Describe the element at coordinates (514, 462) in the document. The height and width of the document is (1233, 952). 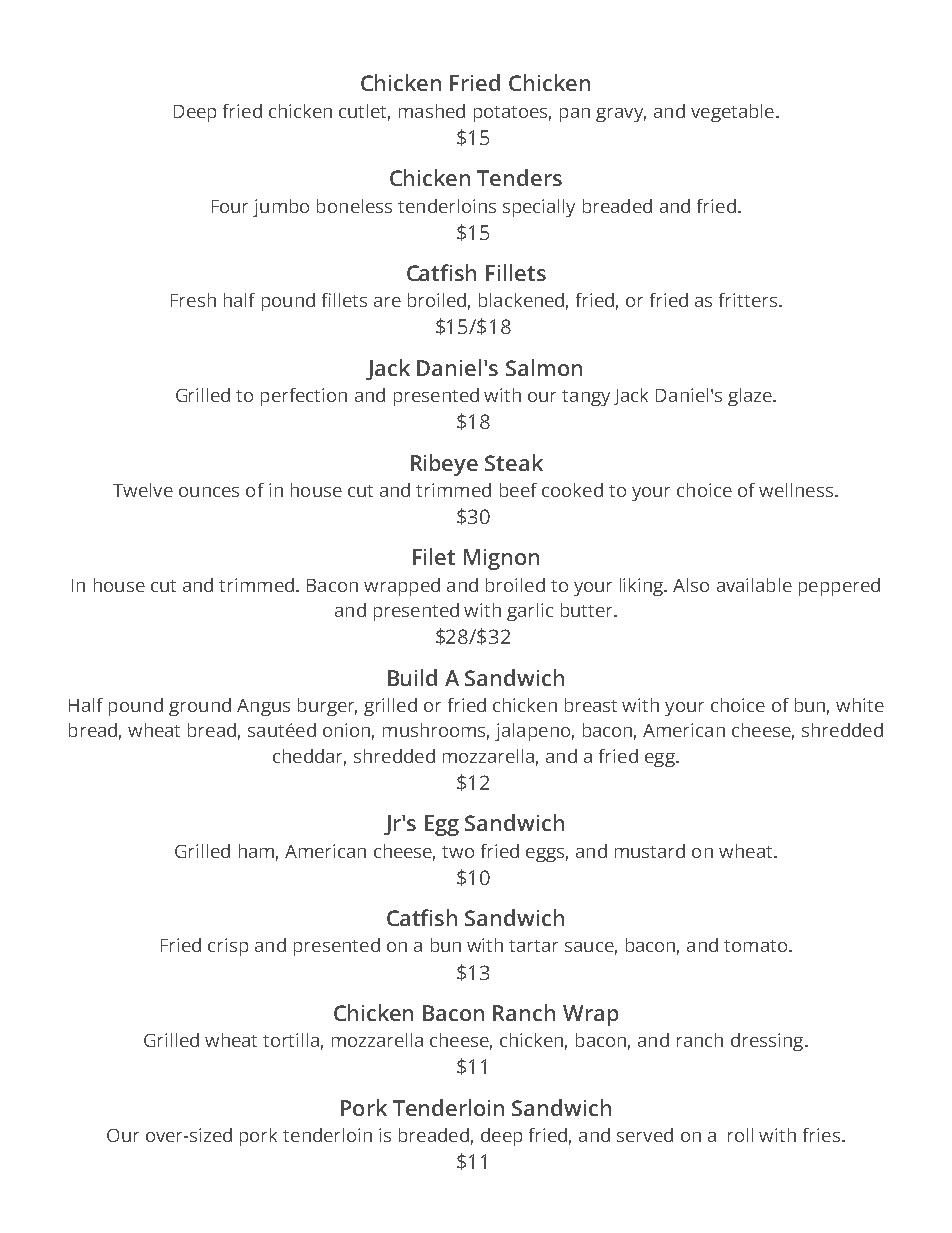
I see `Steak` at that location.
